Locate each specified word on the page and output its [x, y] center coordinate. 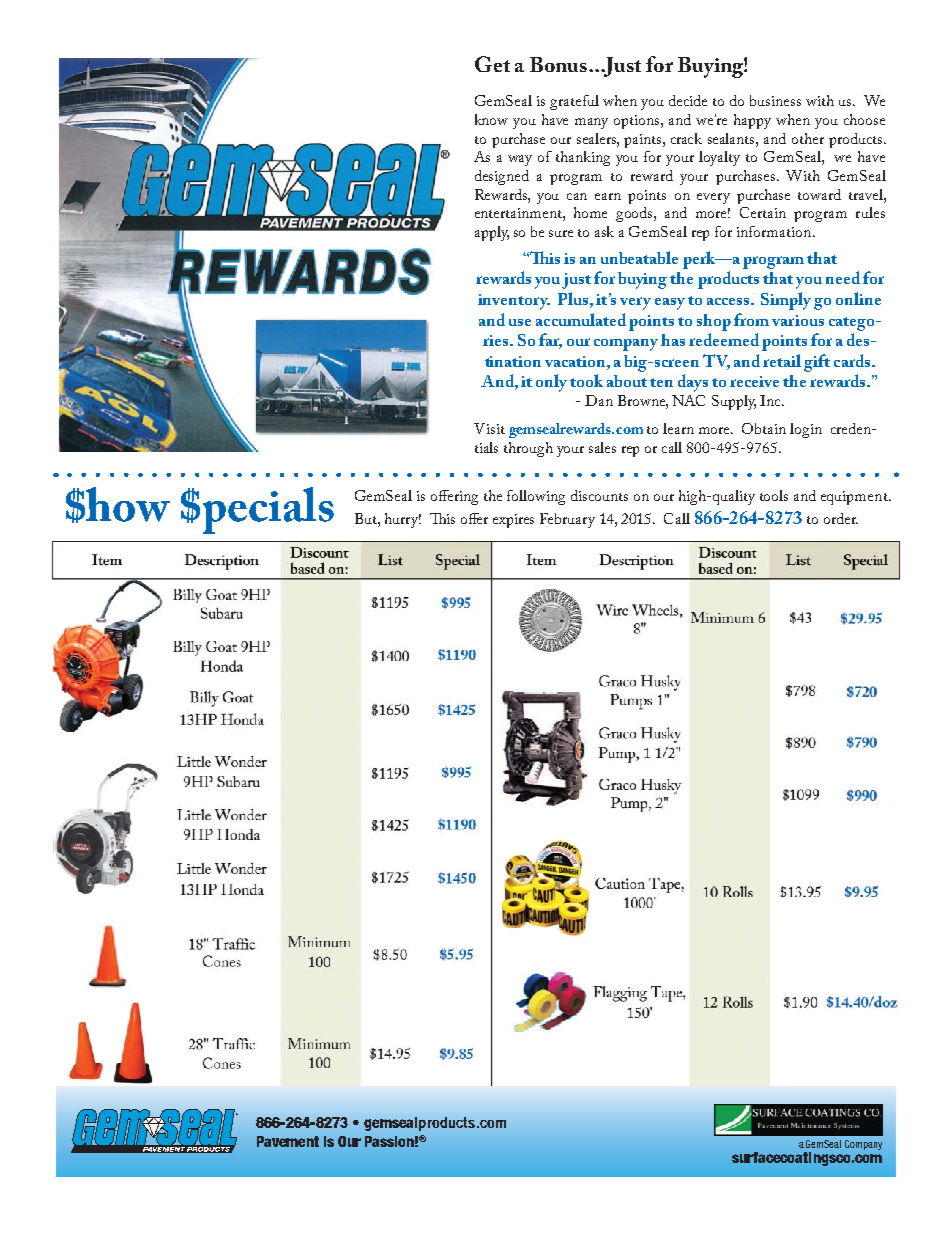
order [841, 518]
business [775, 100]
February [567, 520]
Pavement [288, 1141]
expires [513, 521]
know [491, 119]
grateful [574, 102]
